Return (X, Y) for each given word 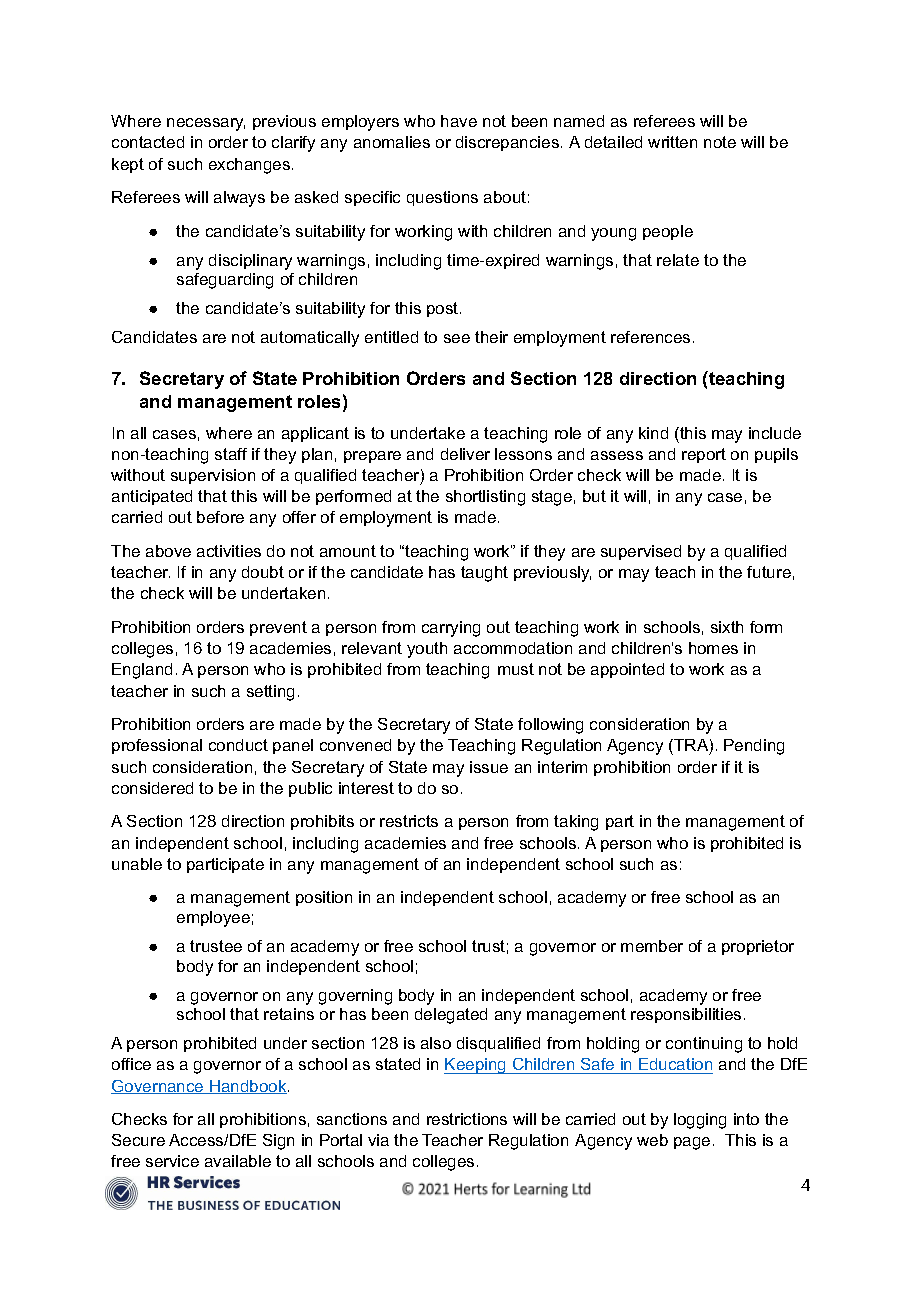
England (142, 671)
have (459, 121)
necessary (206, 124)
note (720, 142)
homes (713, 648)
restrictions (467, 1119)
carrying (451, 629)
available (238, 1161)
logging (700, 1121)
